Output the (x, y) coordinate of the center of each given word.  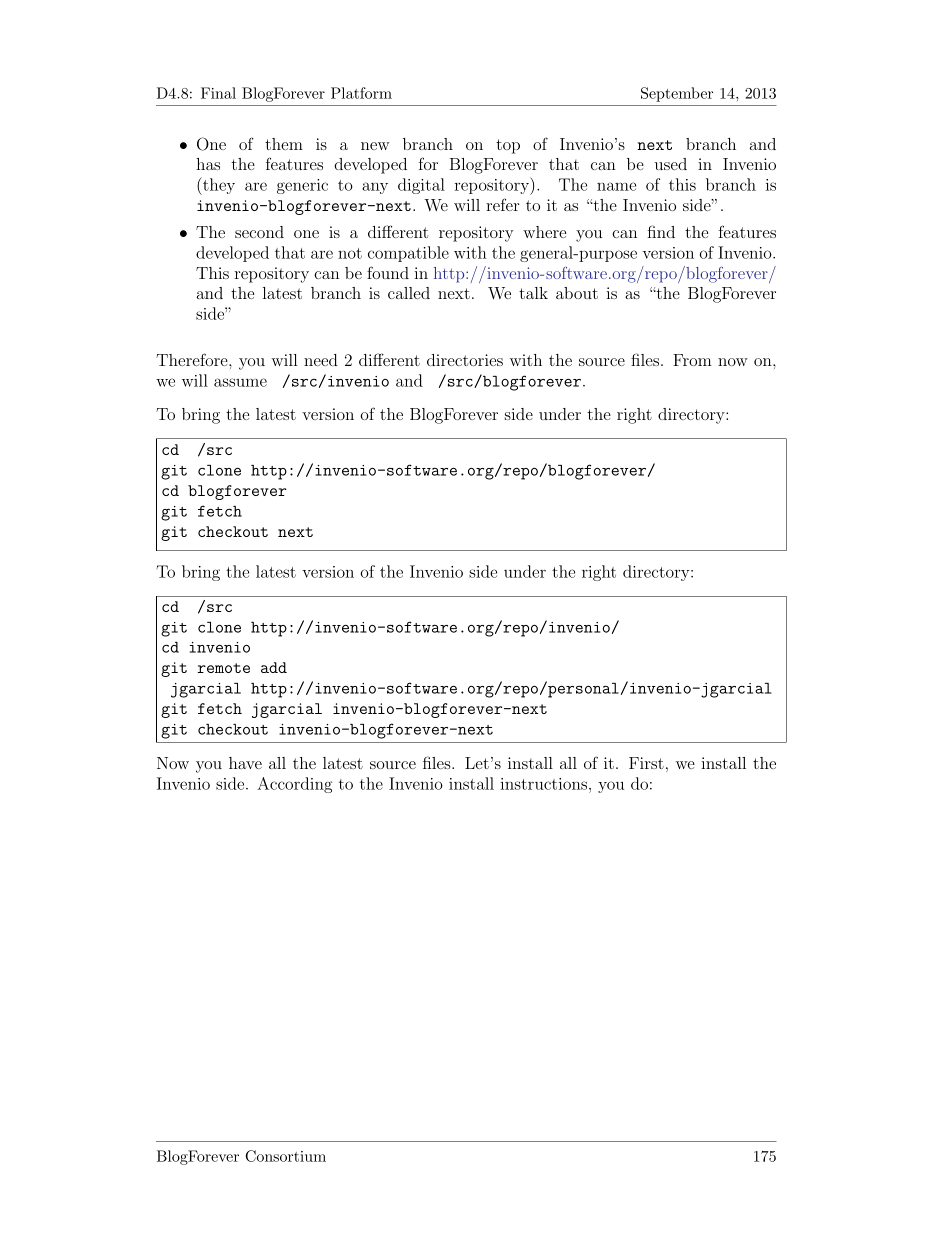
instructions (545, 784)
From (692, 360)
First (646, 763)
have (245, 763)
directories (465, 360)
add (274, 667)
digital (421, 186)
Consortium (286, 1156)
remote (224, 668)
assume (240, 382)
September (677, 94)
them (284, 144)
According (294, 785)
